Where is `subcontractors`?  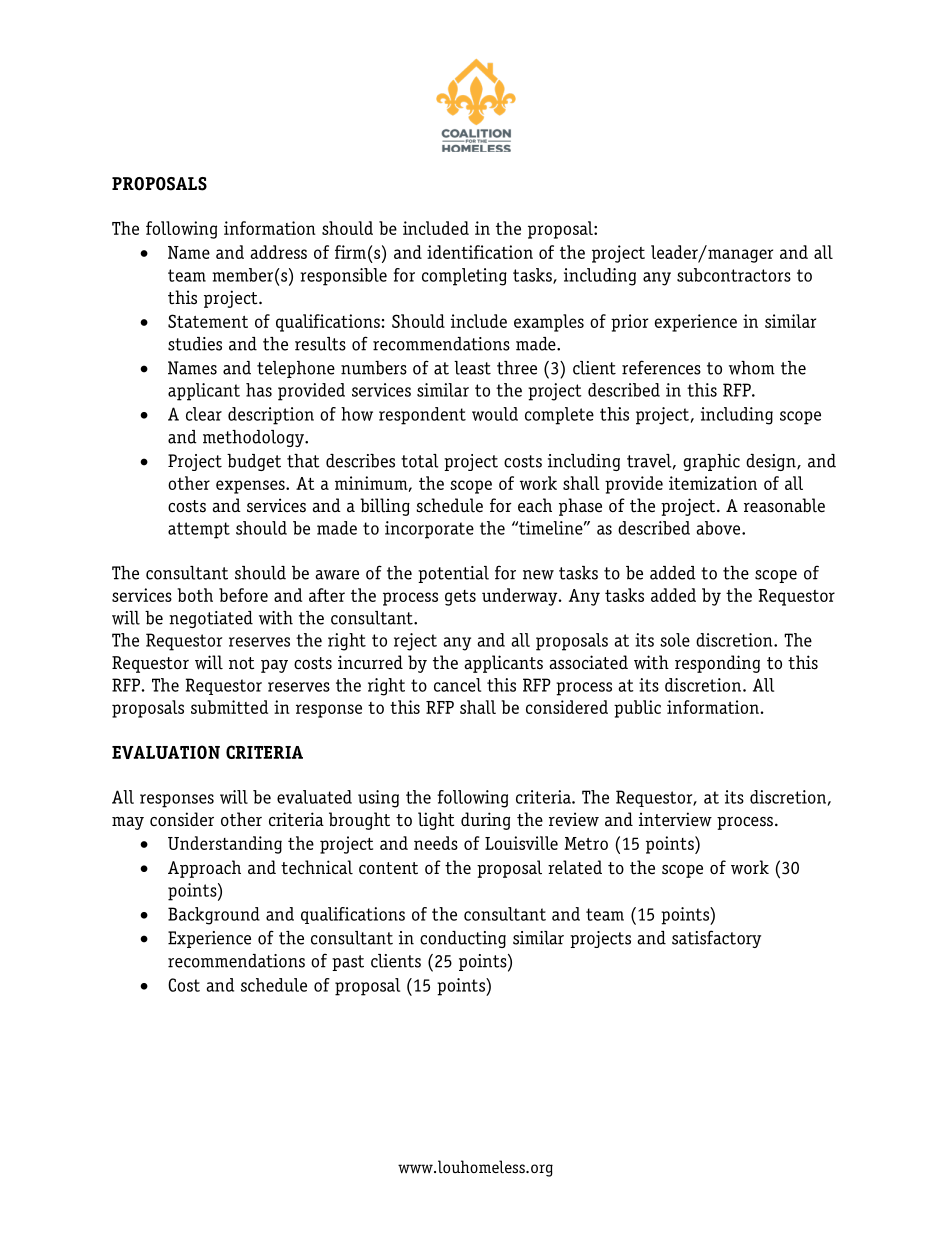 subcontractors is located at coordinates (734, 275).
